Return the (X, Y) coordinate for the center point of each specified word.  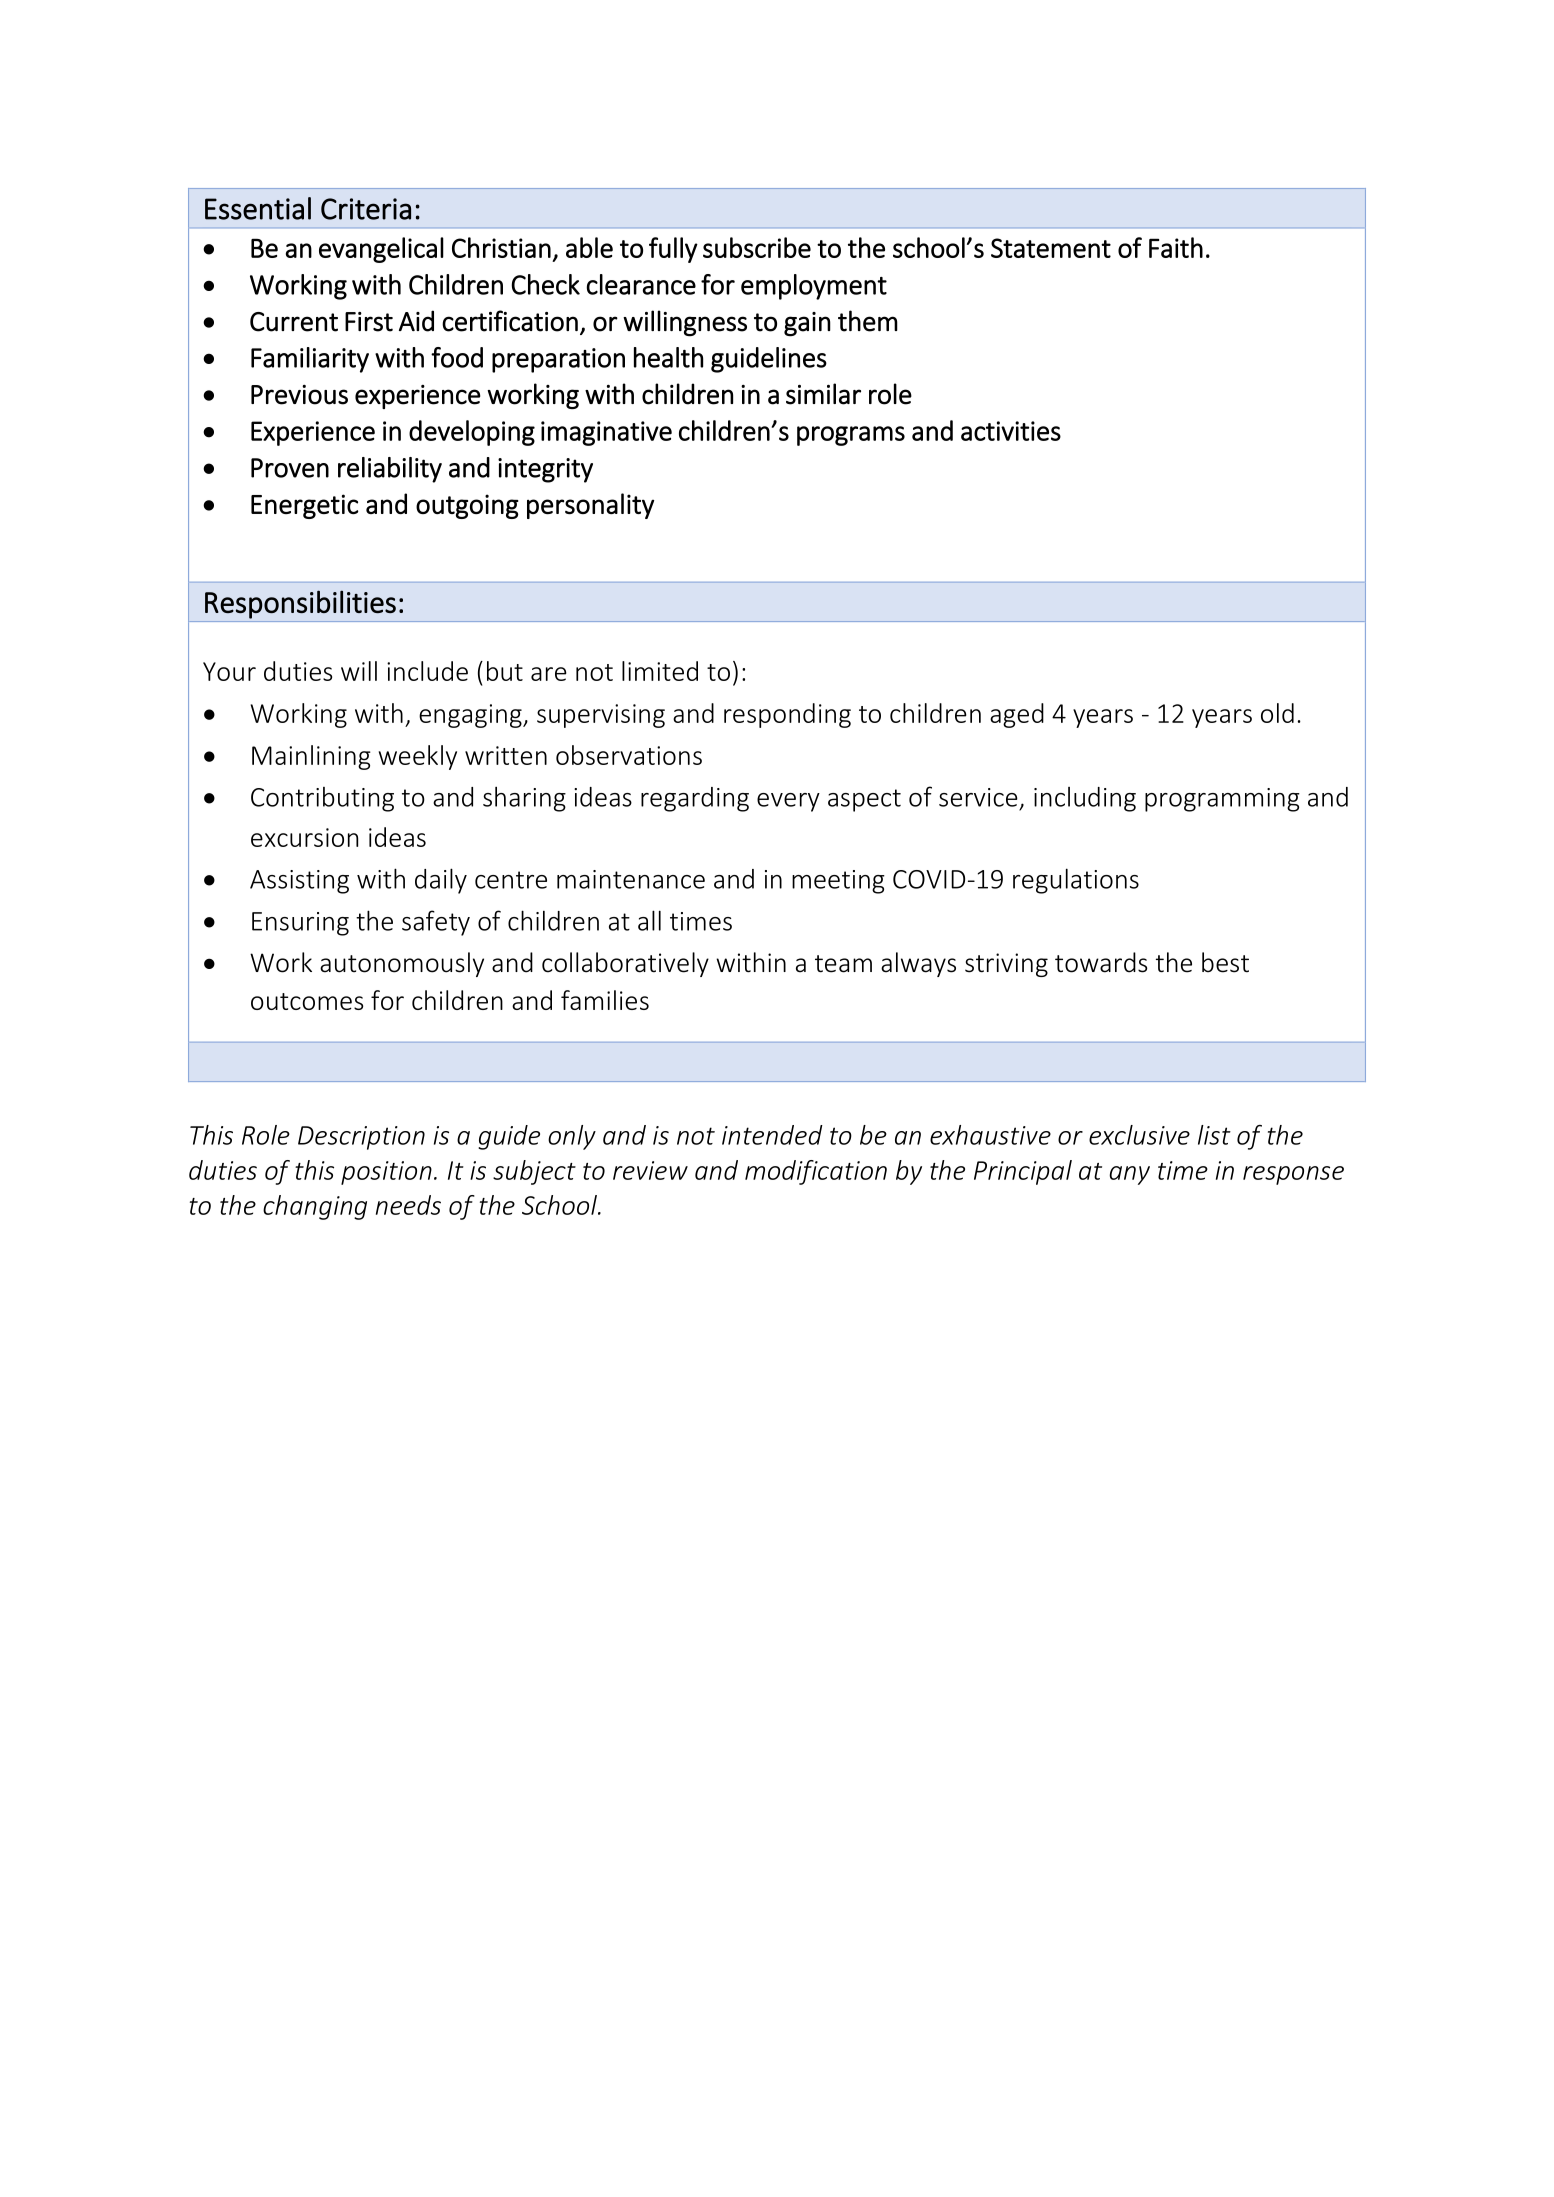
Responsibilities (300, 604)
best (1225, 962)
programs (851, 436)
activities (1011, 431)
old (1277, 713)
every (788, 802)
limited (660, 671)
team (843, 964)
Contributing (322, 799)
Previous (299, 395)
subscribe (757, 247)
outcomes (307, 1001)
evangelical (381, 250)
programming (1222, 800)
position (386, 1173)
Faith (1176, 247)
